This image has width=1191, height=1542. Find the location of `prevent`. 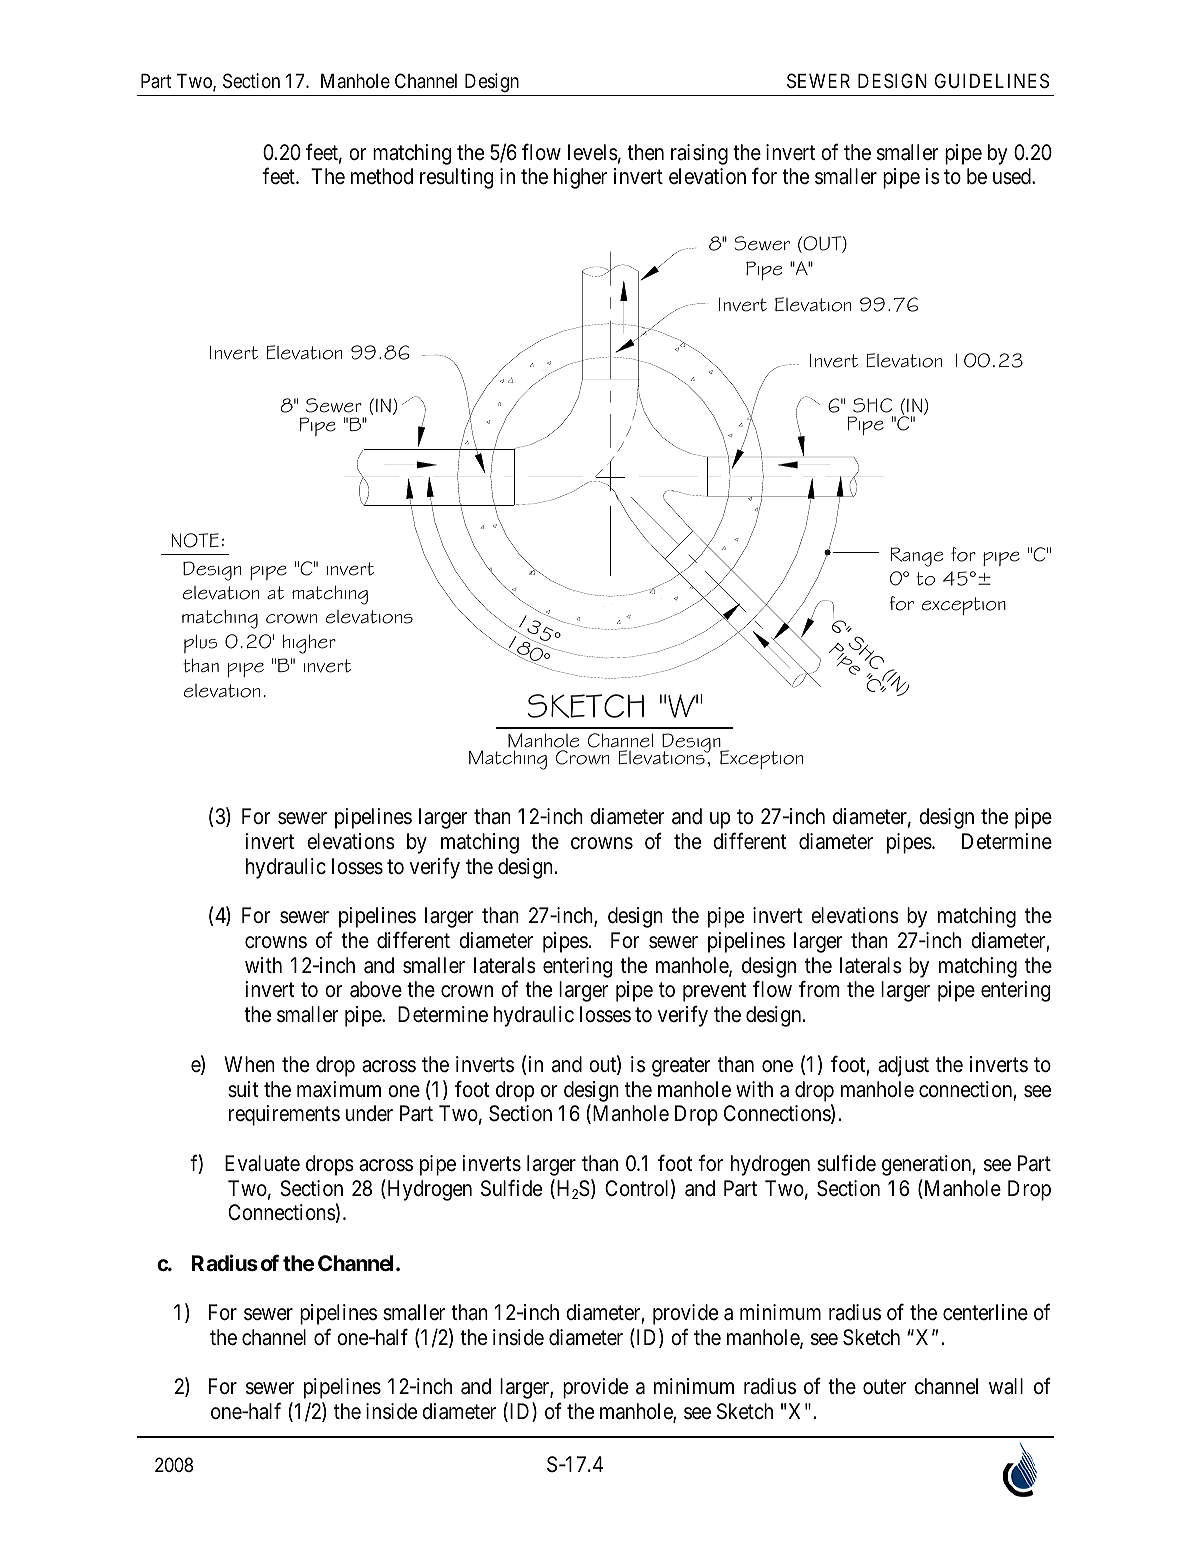

prevent is located at coordinates (714, 992).
